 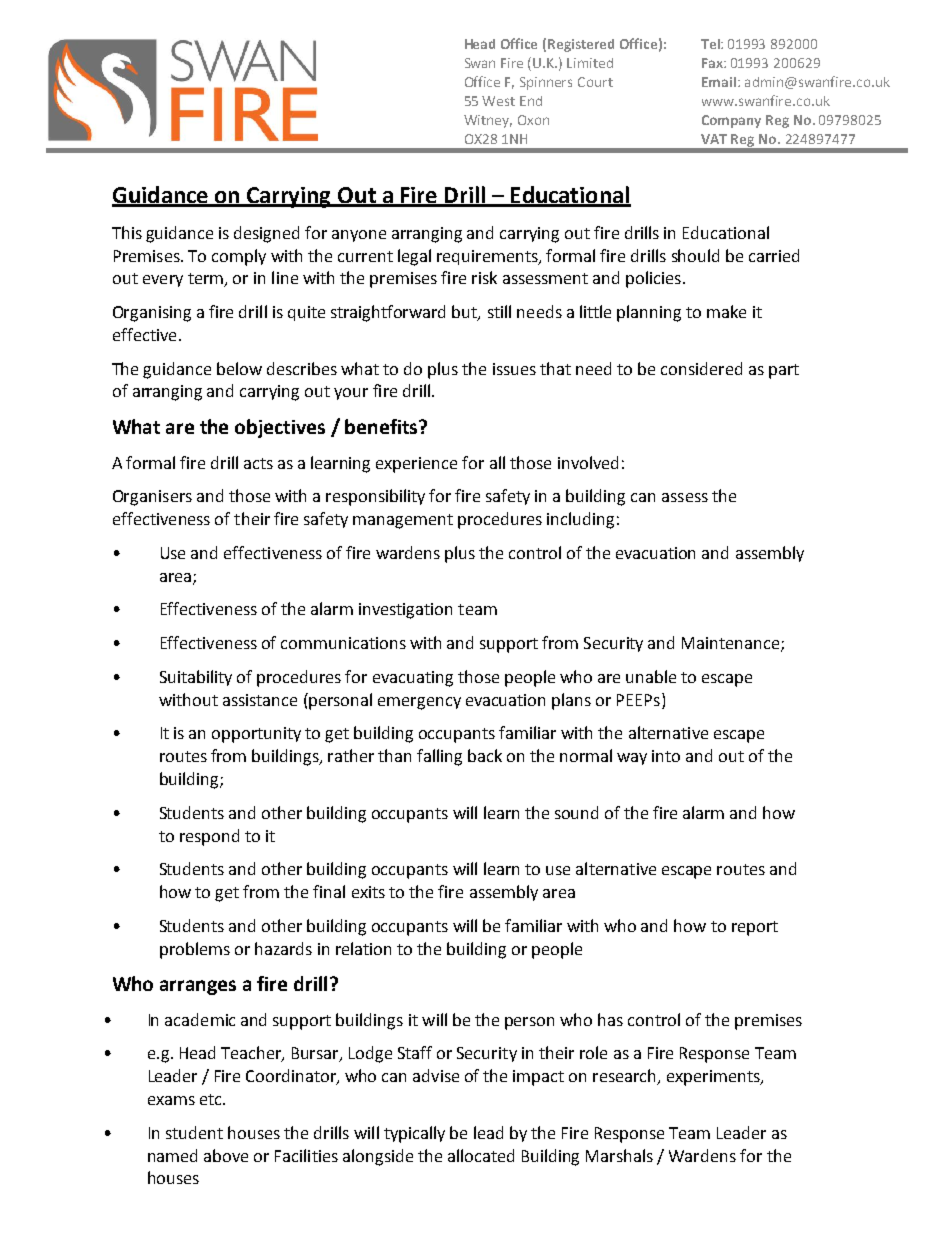 What do you see at coordinates (414, 1134) in the screenshot?
I see `typically` at bounding box center [414, 1134].
